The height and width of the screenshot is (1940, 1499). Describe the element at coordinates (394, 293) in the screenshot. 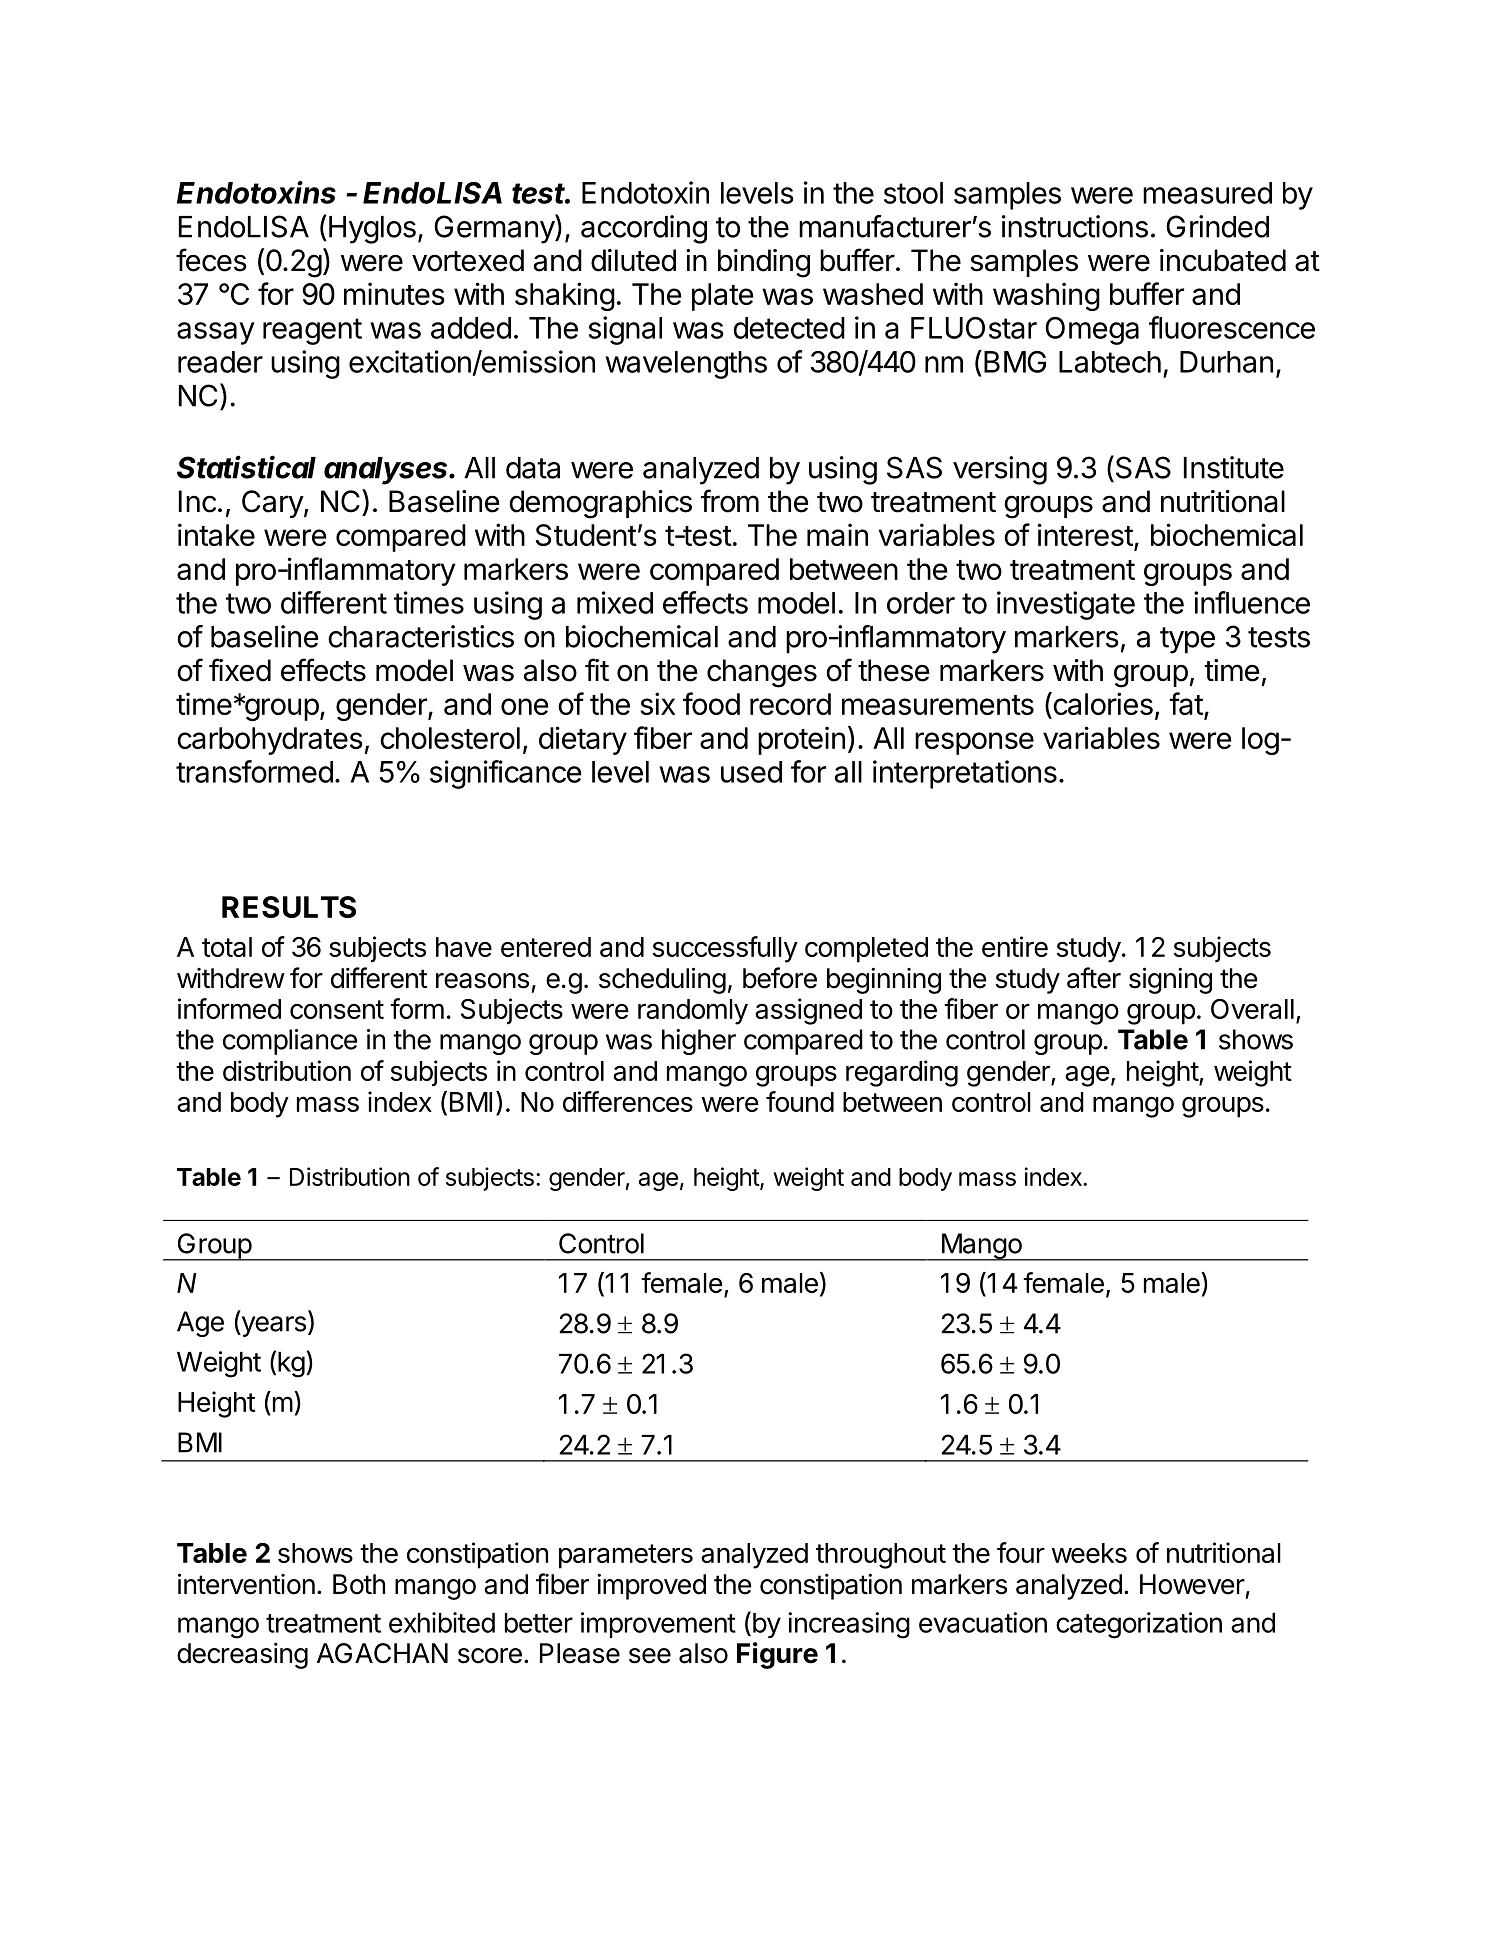

I see `minutes` at that location.
